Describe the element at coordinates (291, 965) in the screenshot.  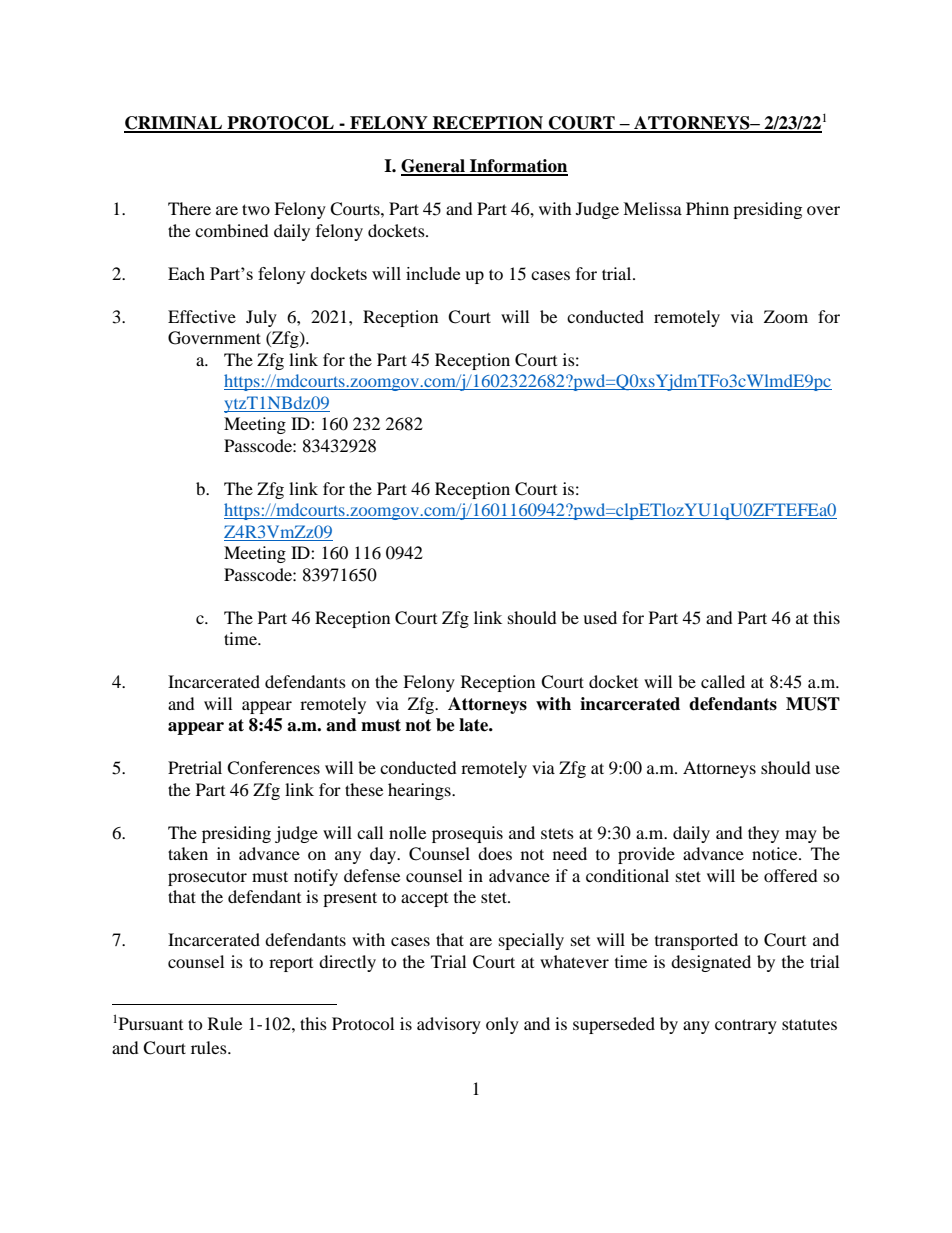
I see `report` at that location.
